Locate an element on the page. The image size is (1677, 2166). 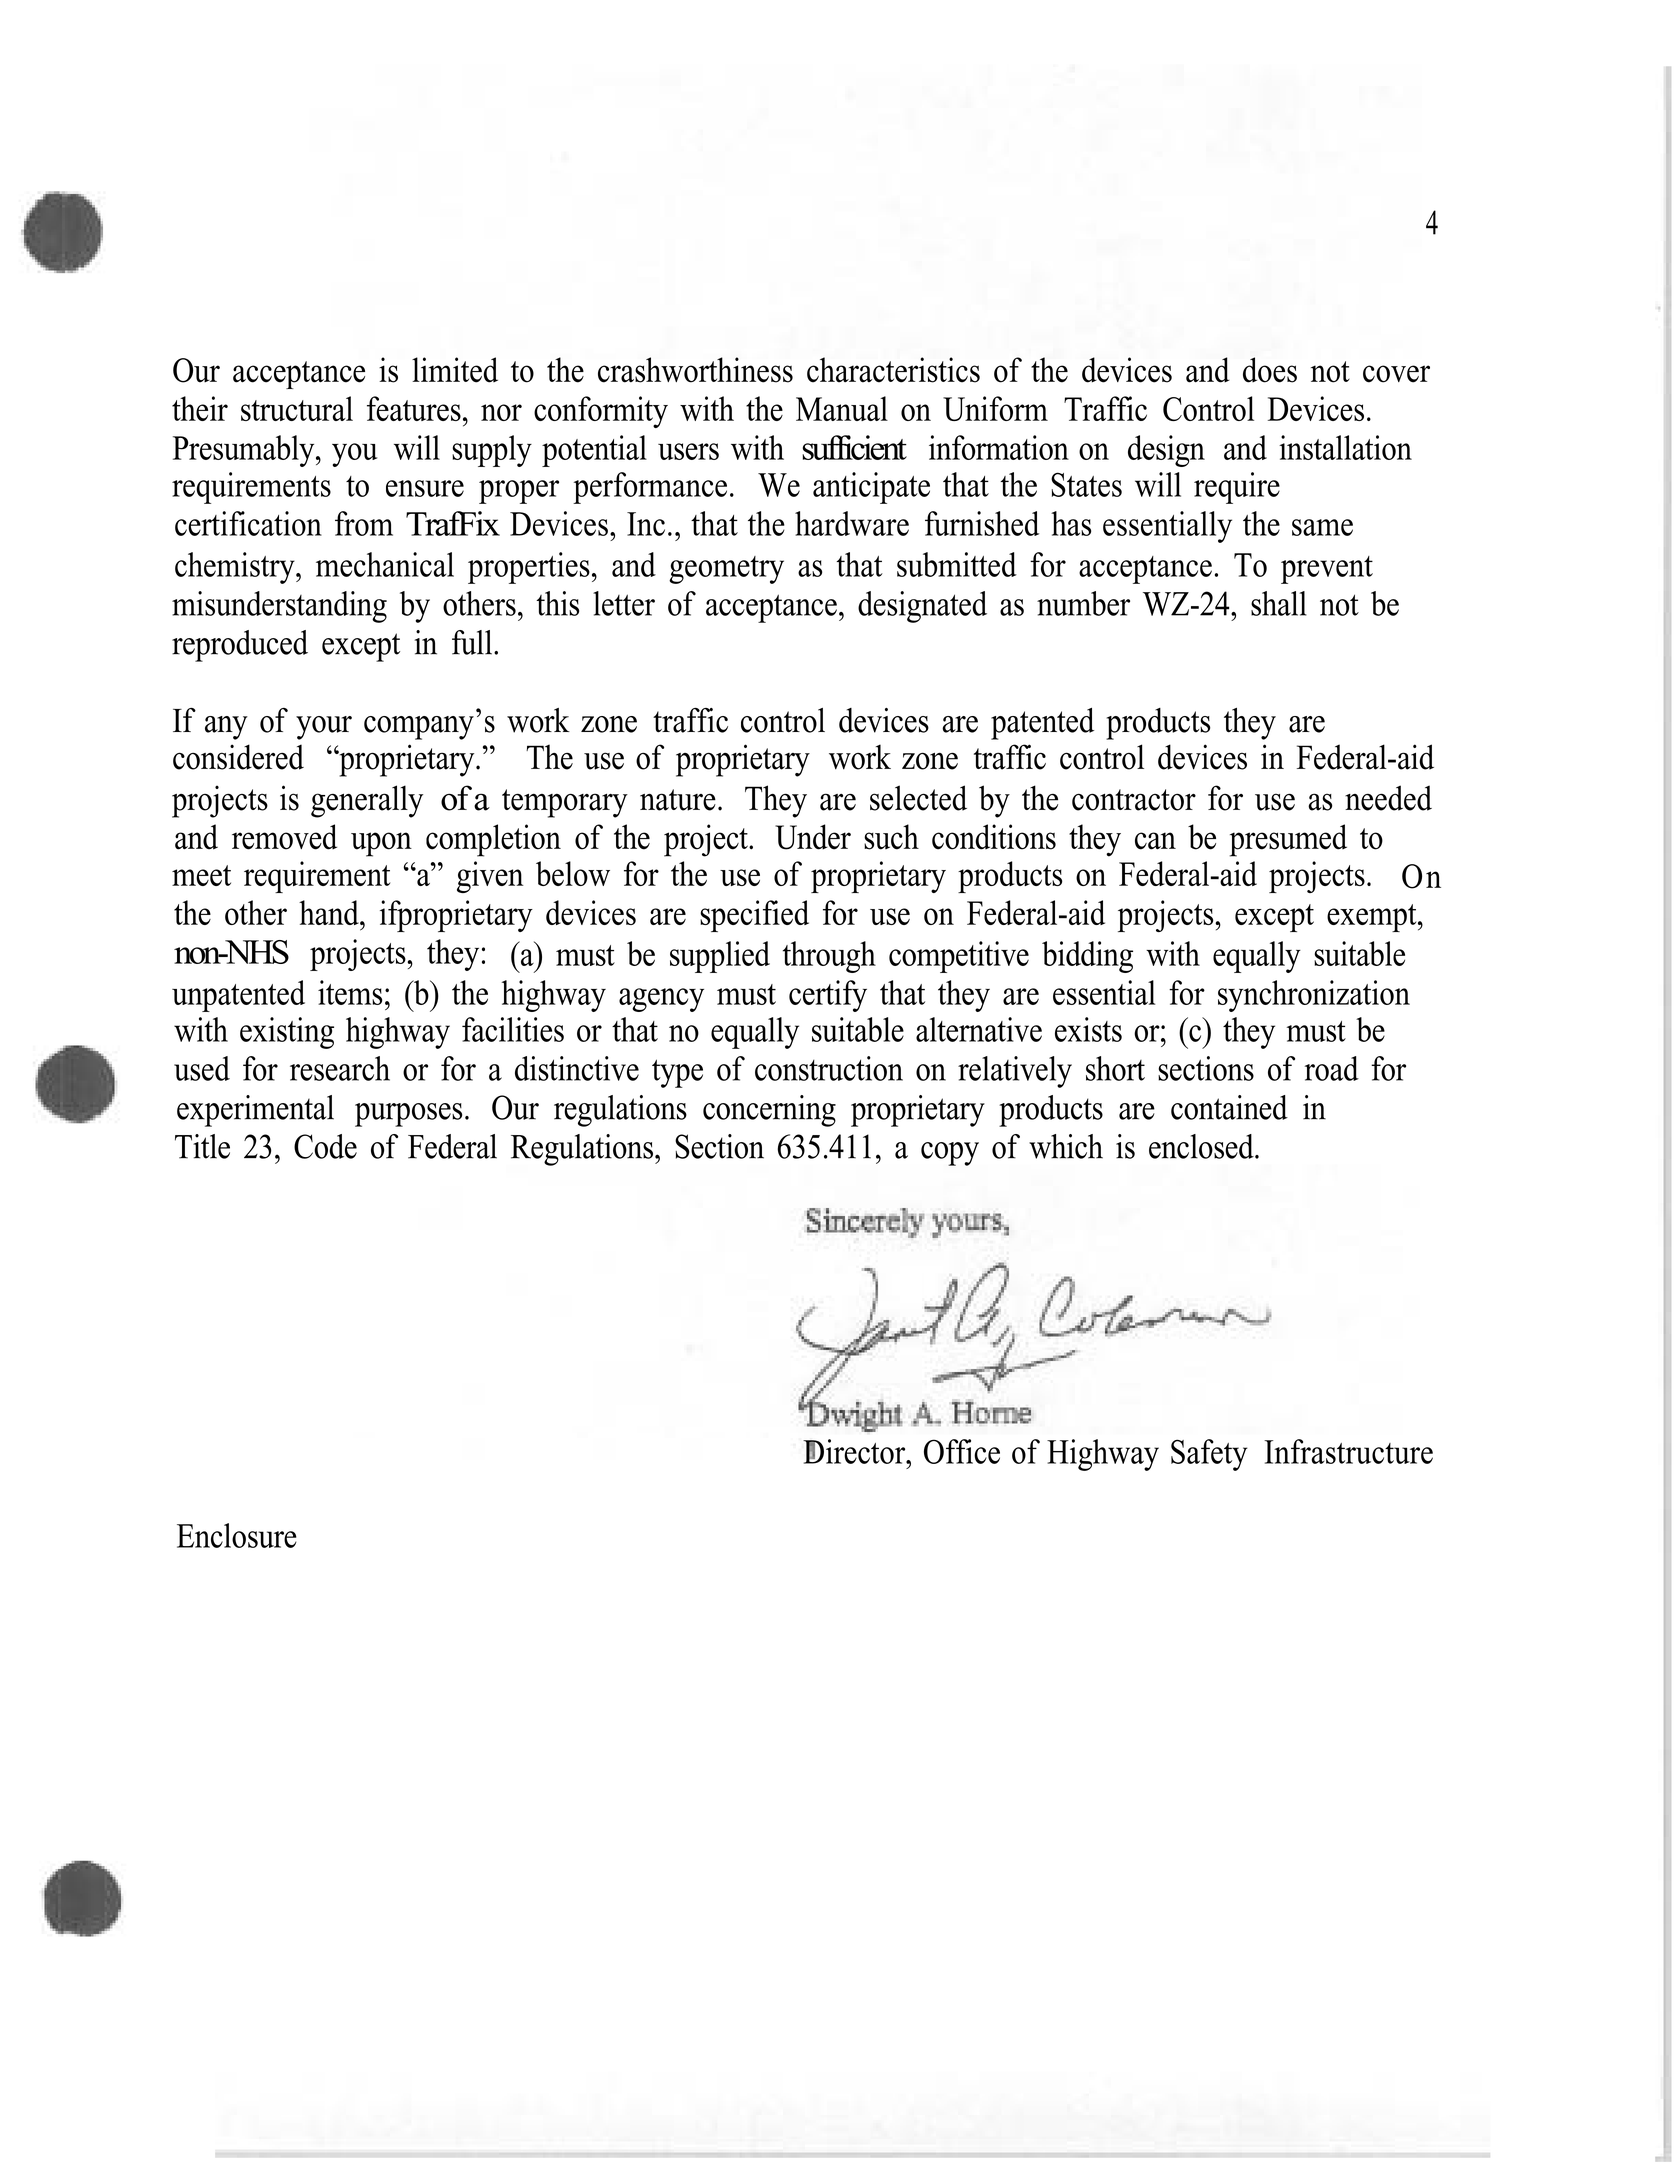
Code is located at coordinates (325, 1146).
